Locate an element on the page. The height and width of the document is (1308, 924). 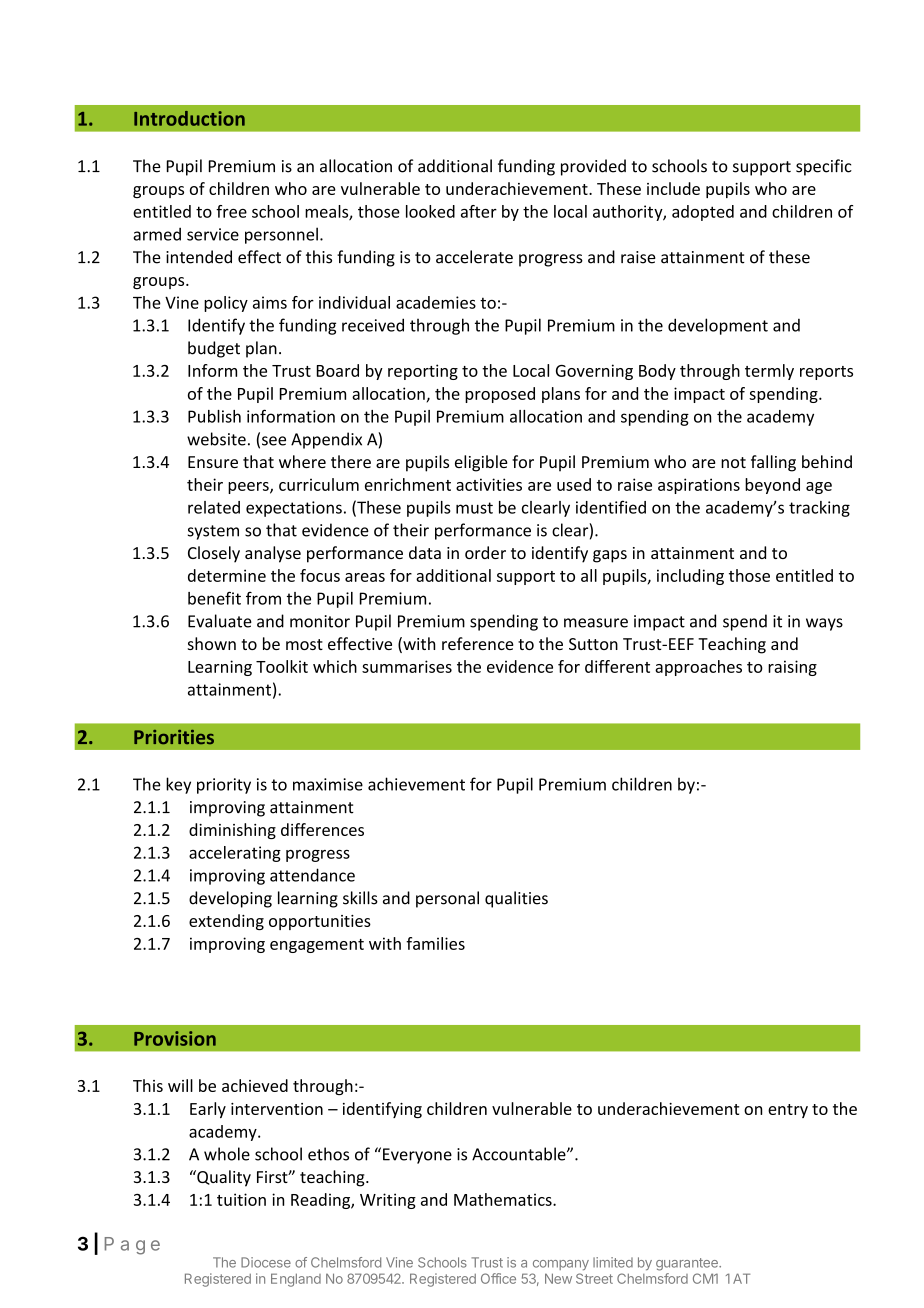
Toolkit is located at coordinates (282, 666).
